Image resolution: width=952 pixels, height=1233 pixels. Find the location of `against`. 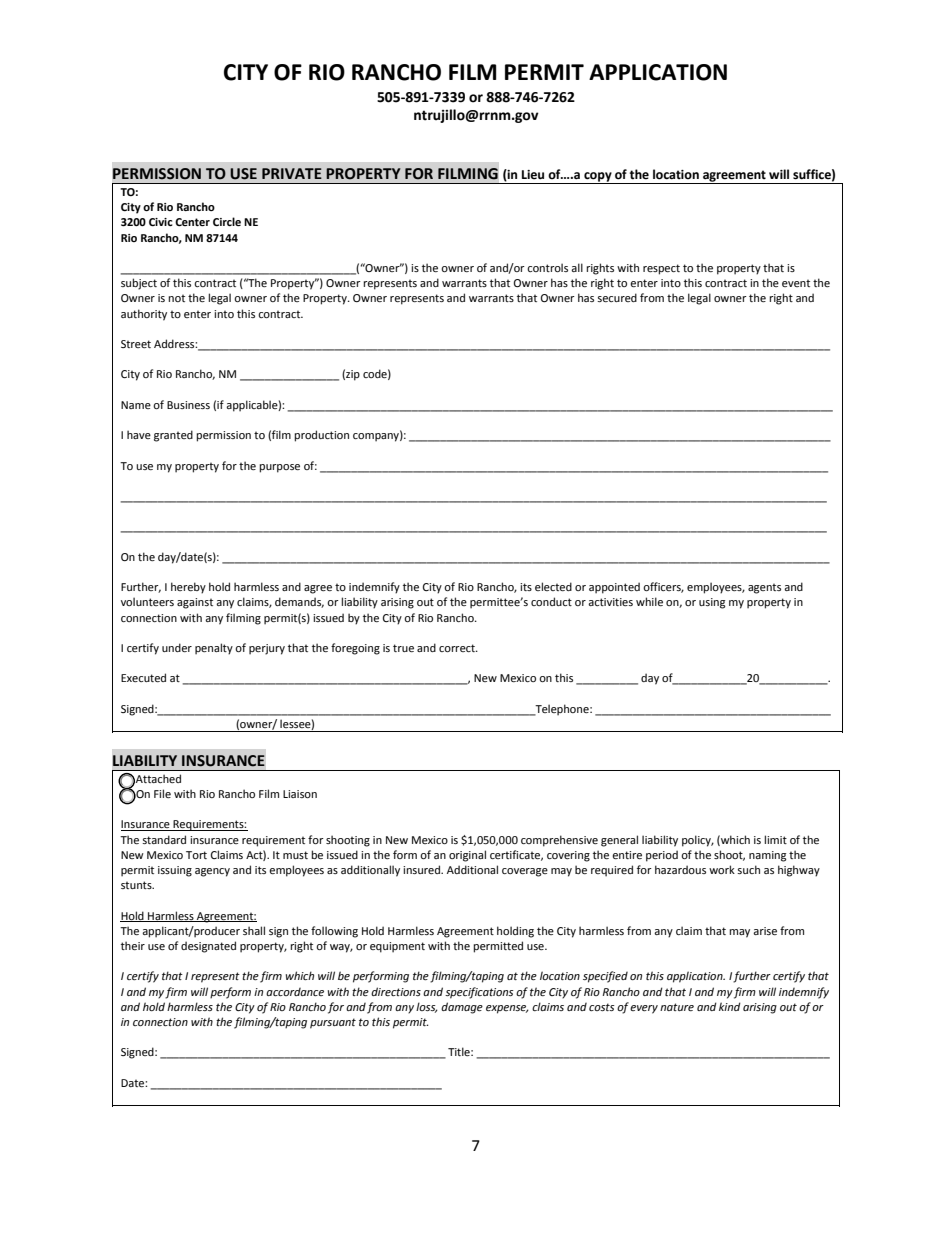

against is located at coordinates (195, 603).
